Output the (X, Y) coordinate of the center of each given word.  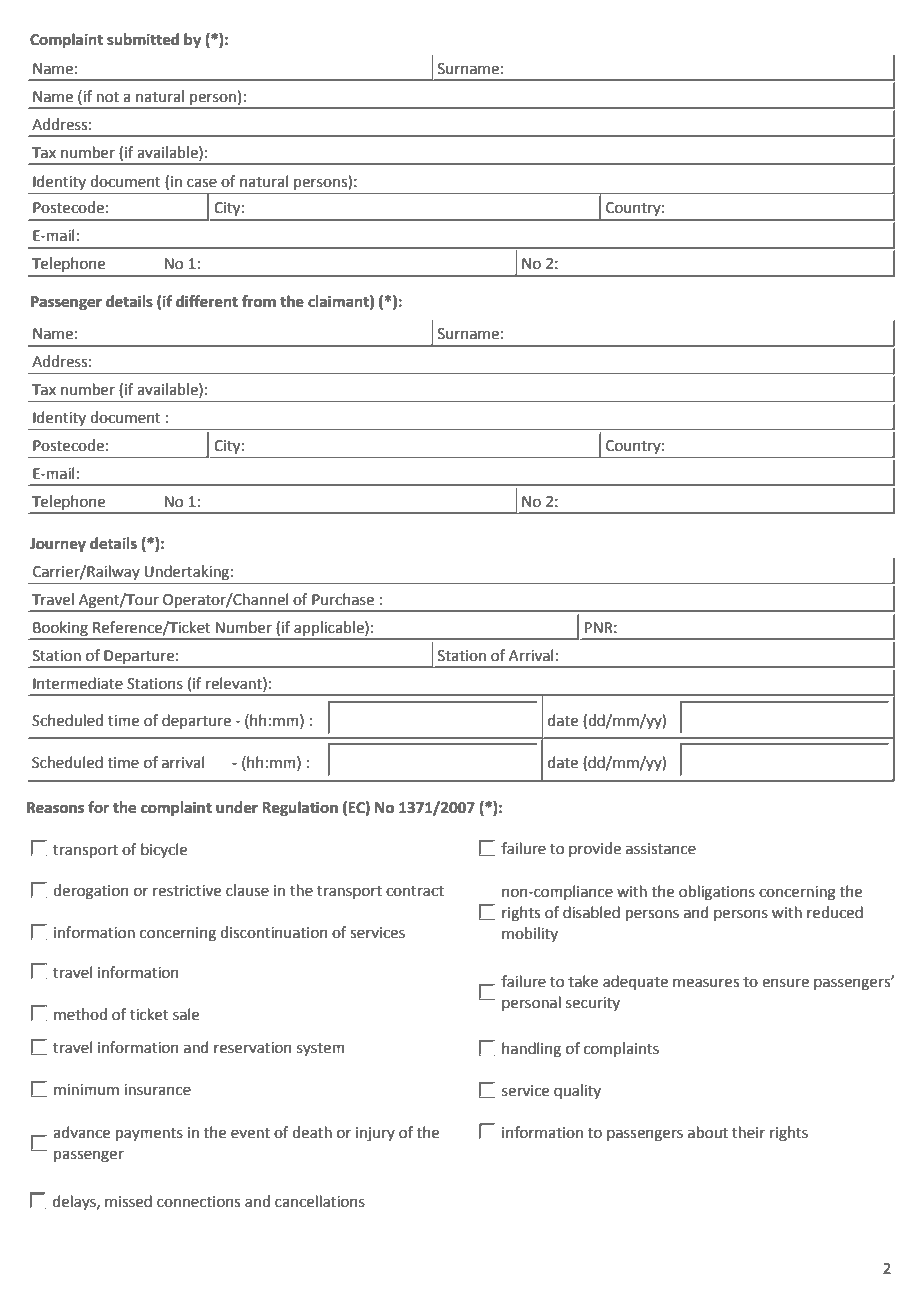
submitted (143, 39)
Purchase (343, 599)
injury (375, 1134)
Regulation (300, 809)
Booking (61, 628)
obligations (717, 893)
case (202, 183)
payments (149, 1134)
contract (415, 891)
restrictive (187, 891)
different (207, 301)
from (259, 301)
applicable (330, 628)
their (748, 1132)
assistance (661, 849)
